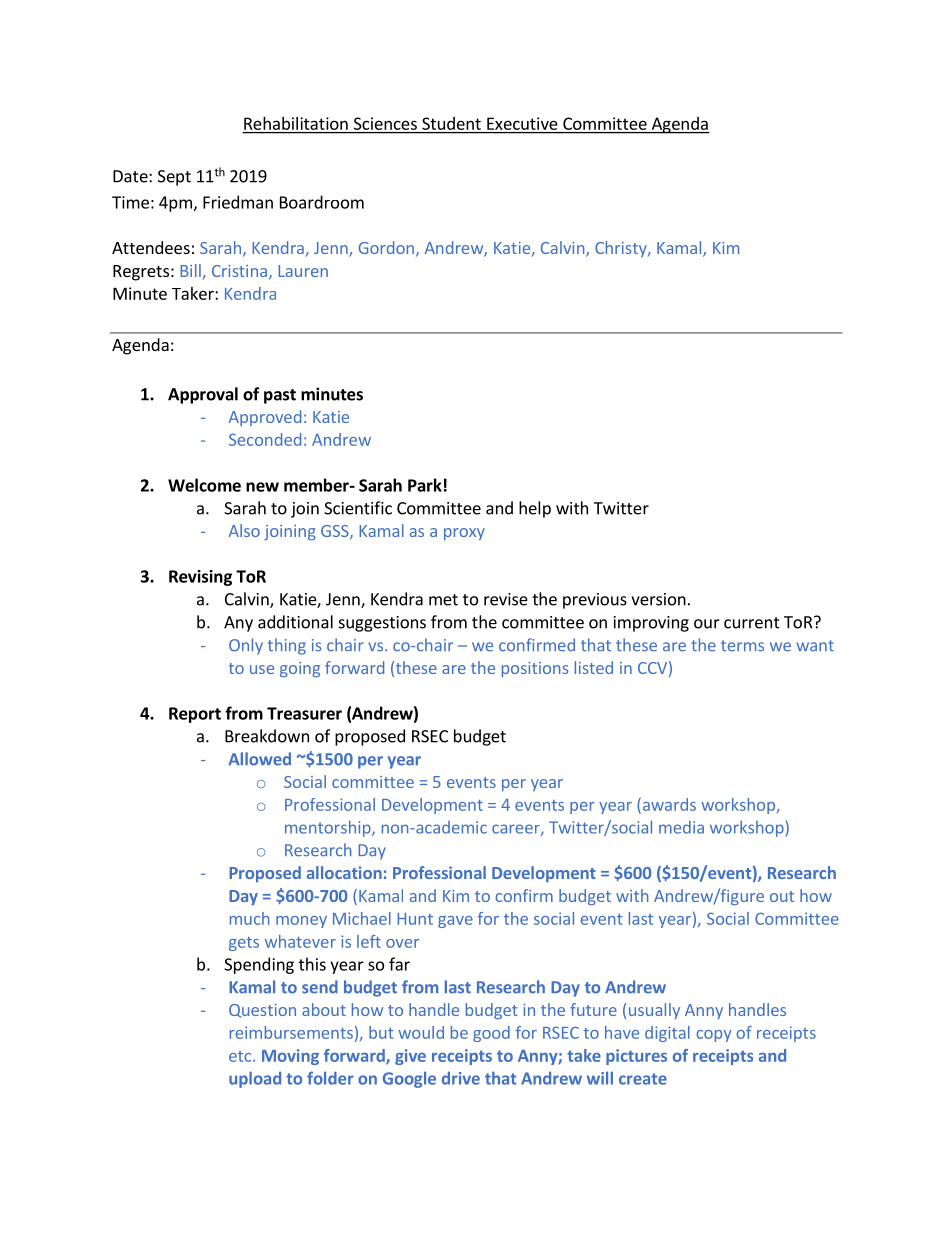 This image has width=952, height=1233. What do you see at coordinates (203, 395) in the image?
I see `Approval` at bounding box center [203, 395].
